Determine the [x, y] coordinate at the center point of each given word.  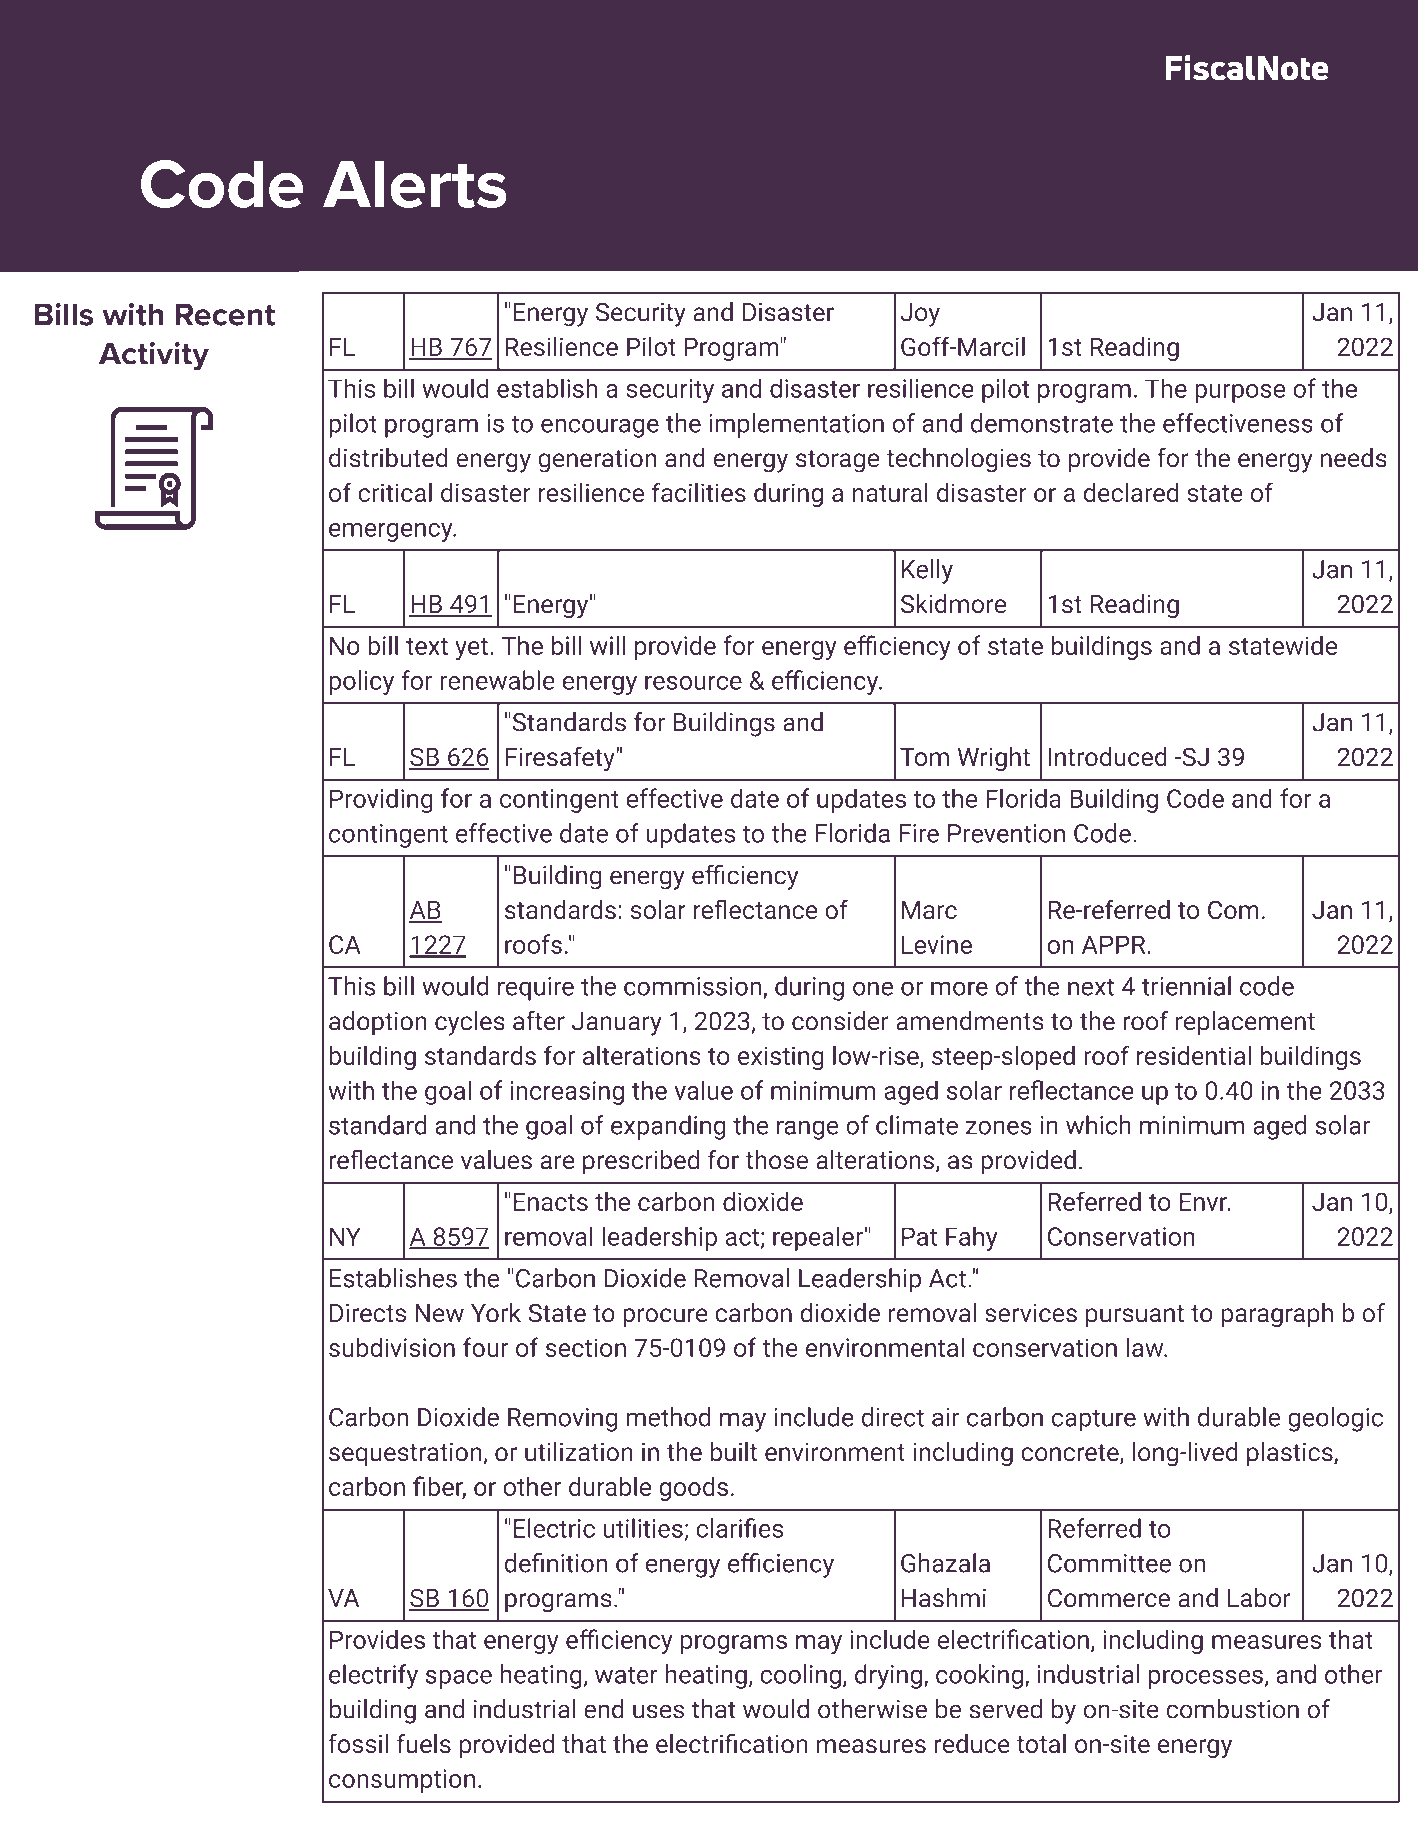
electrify [373, 1676]
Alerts [415, 184]
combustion [1232, 1709]
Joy [920, 315]
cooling [800, 1676]
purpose [1240, 393]
